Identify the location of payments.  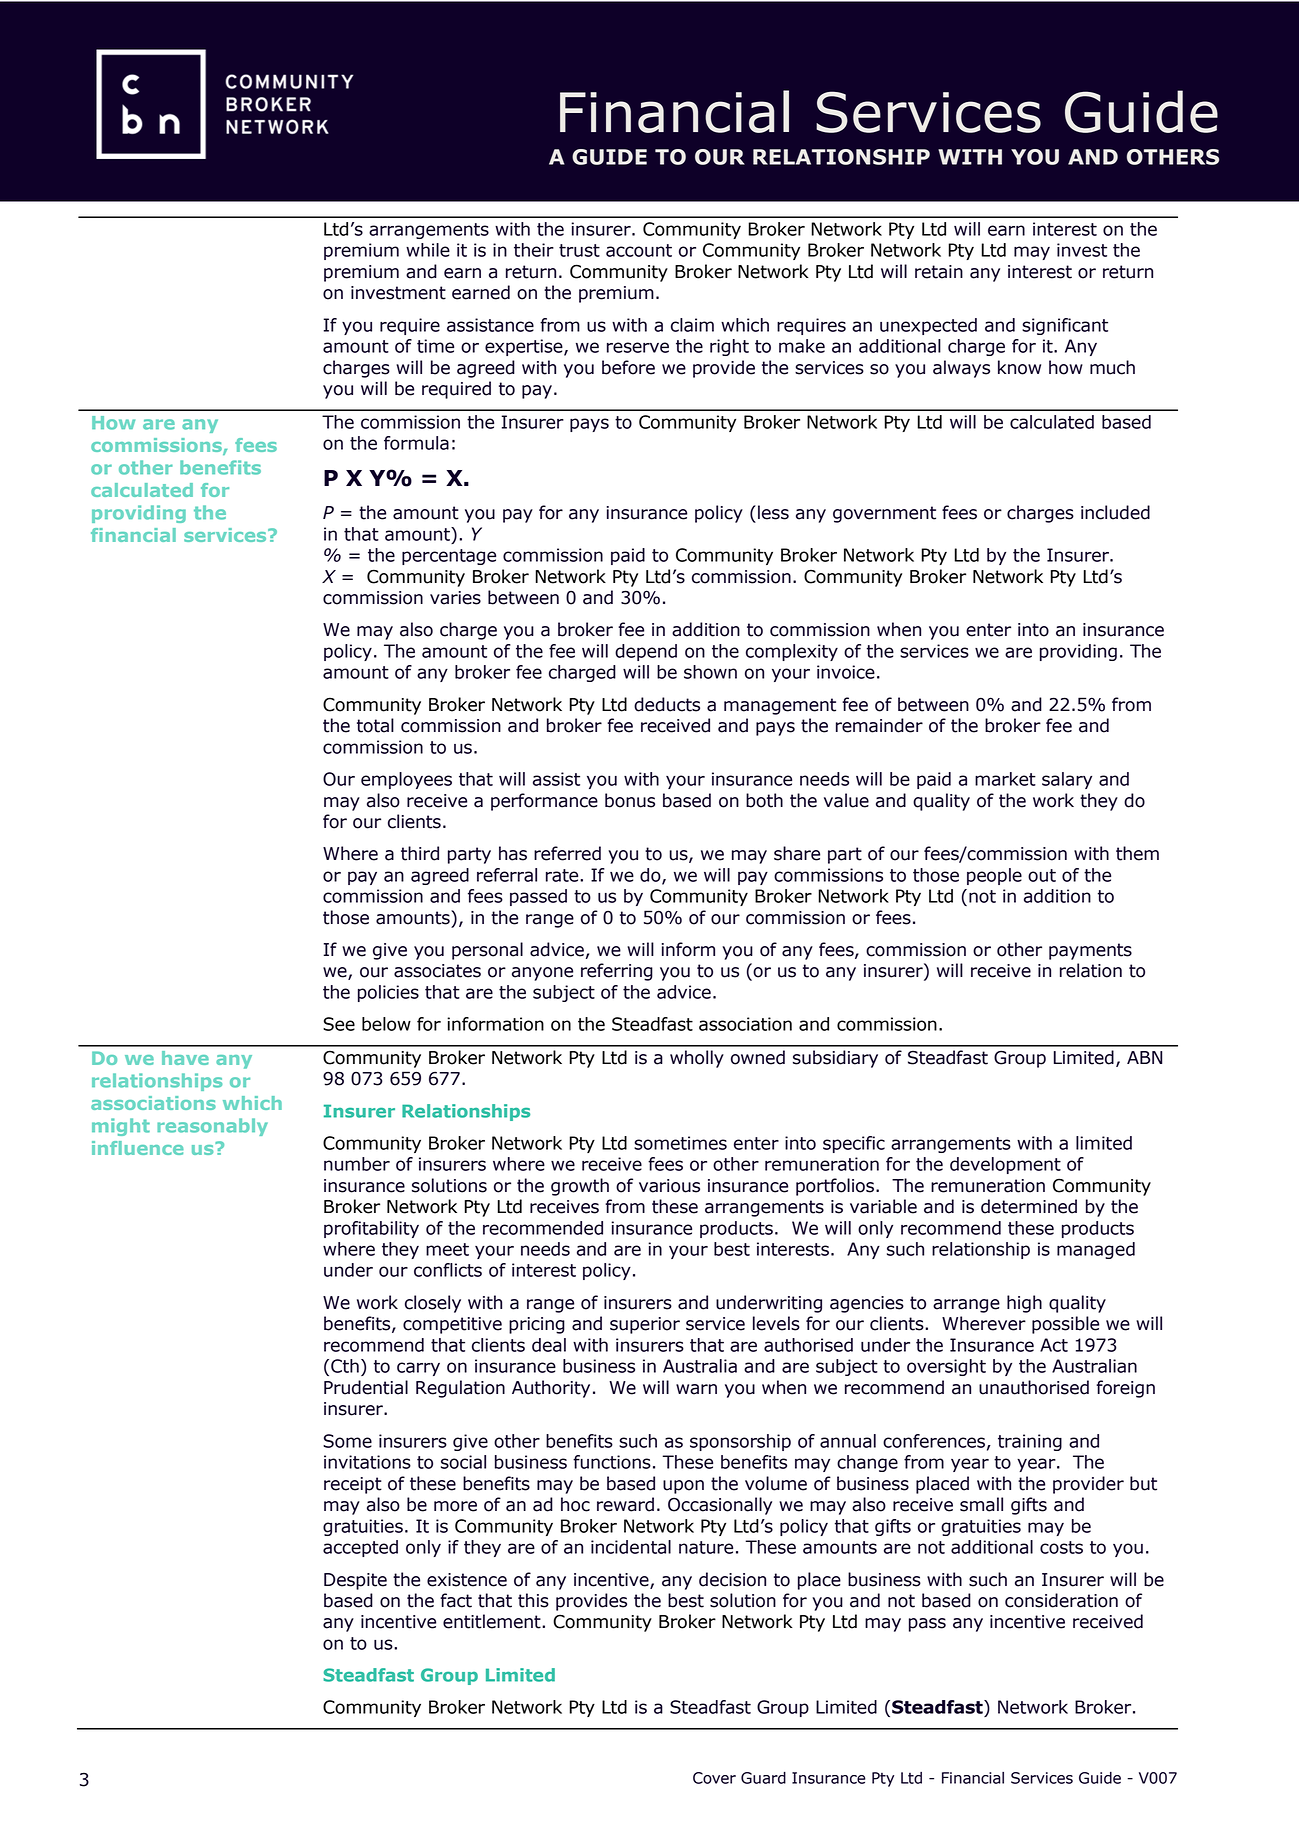
(1090, 951).
